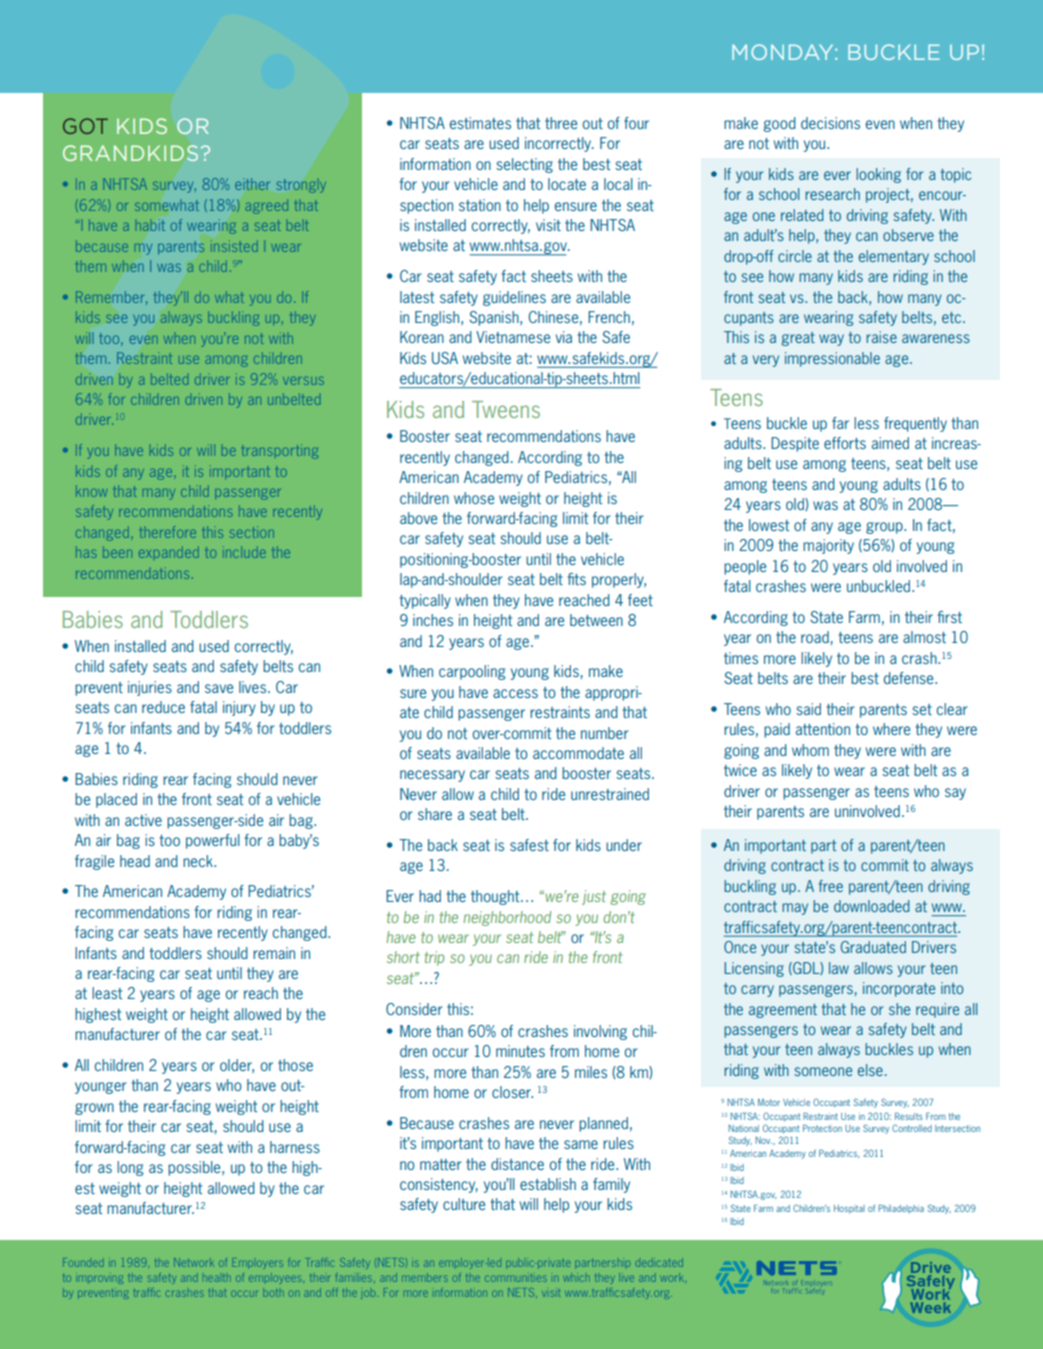 This page has height=1349, width=1043. What do you see at coordinates (252, 184) in the page?
I see `either` at bounding box center [252, 184].
